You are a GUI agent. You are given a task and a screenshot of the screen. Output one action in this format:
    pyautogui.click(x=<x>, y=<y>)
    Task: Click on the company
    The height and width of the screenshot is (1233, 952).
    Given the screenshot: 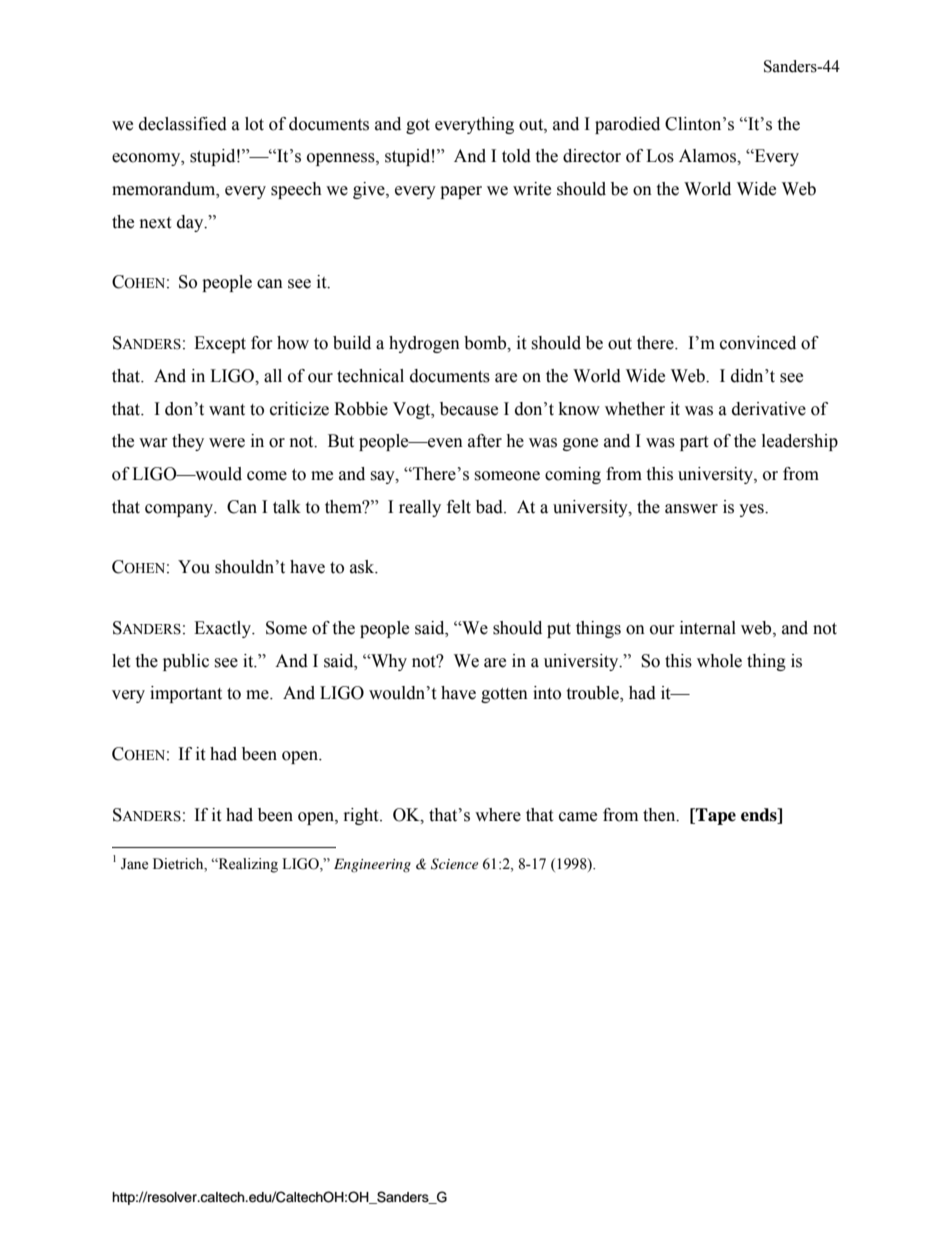 What is the action you would take?
    pyautogui.click(x=180, y=510)
